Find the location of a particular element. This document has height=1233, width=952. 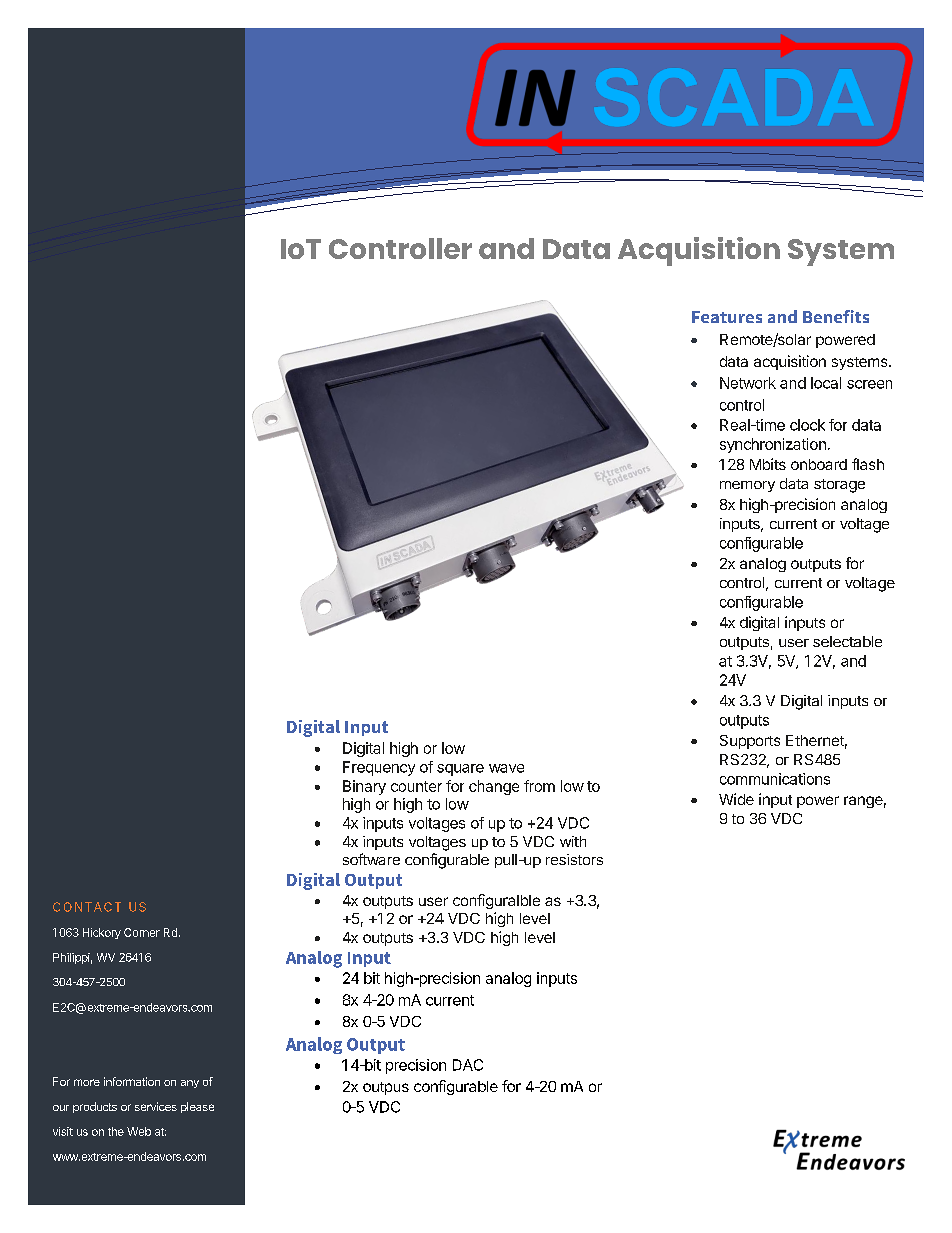

Supports is located at coordinates (750, 742).
